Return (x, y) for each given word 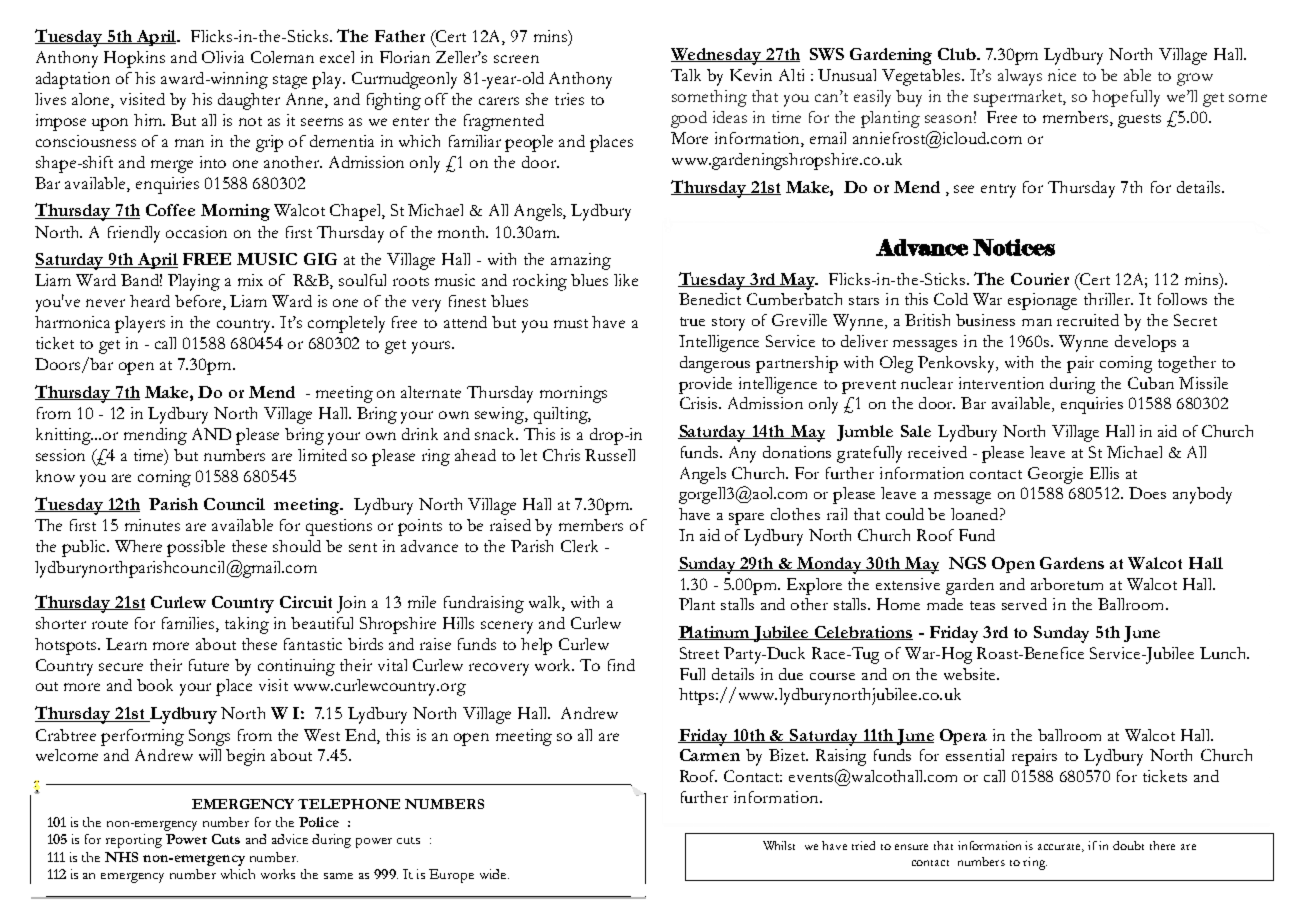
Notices (1014, 247)
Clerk (579, 546)
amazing (581, 261)
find (621, 665)
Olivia (223, 57)
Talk (686, 75)
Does (1147, 493)
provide (705, 385)
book (155, 685)
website (971, 674)
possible (196, 548)
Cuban (1151, 383)
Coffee (170, 210)
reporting (134, 841)
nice (1062, 75)
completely (346, 324)
